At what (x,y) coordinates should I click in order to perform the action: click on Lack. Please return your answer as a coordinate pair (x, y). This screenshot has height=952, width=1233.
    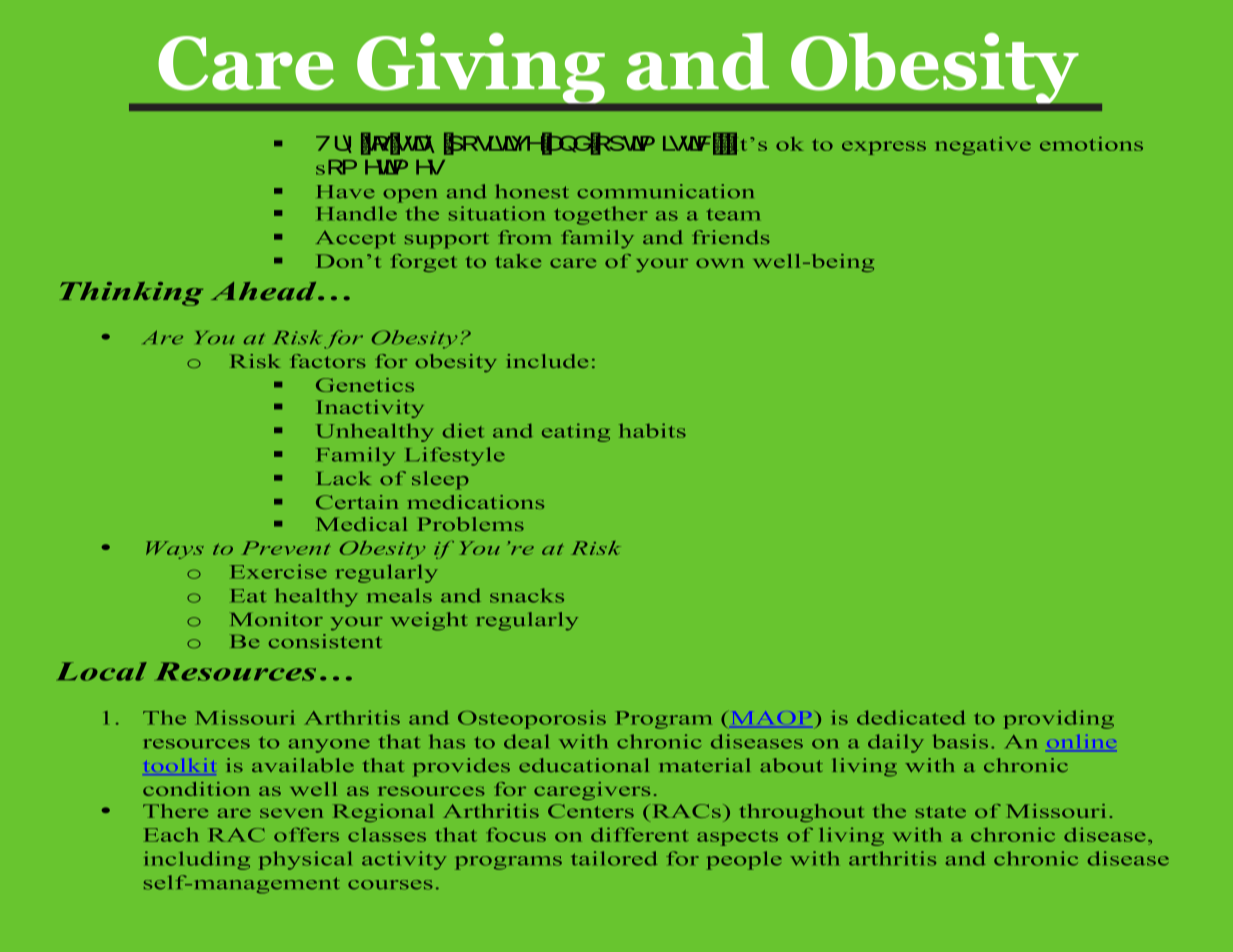
    Looking at the image, I should click on (344, 478).
